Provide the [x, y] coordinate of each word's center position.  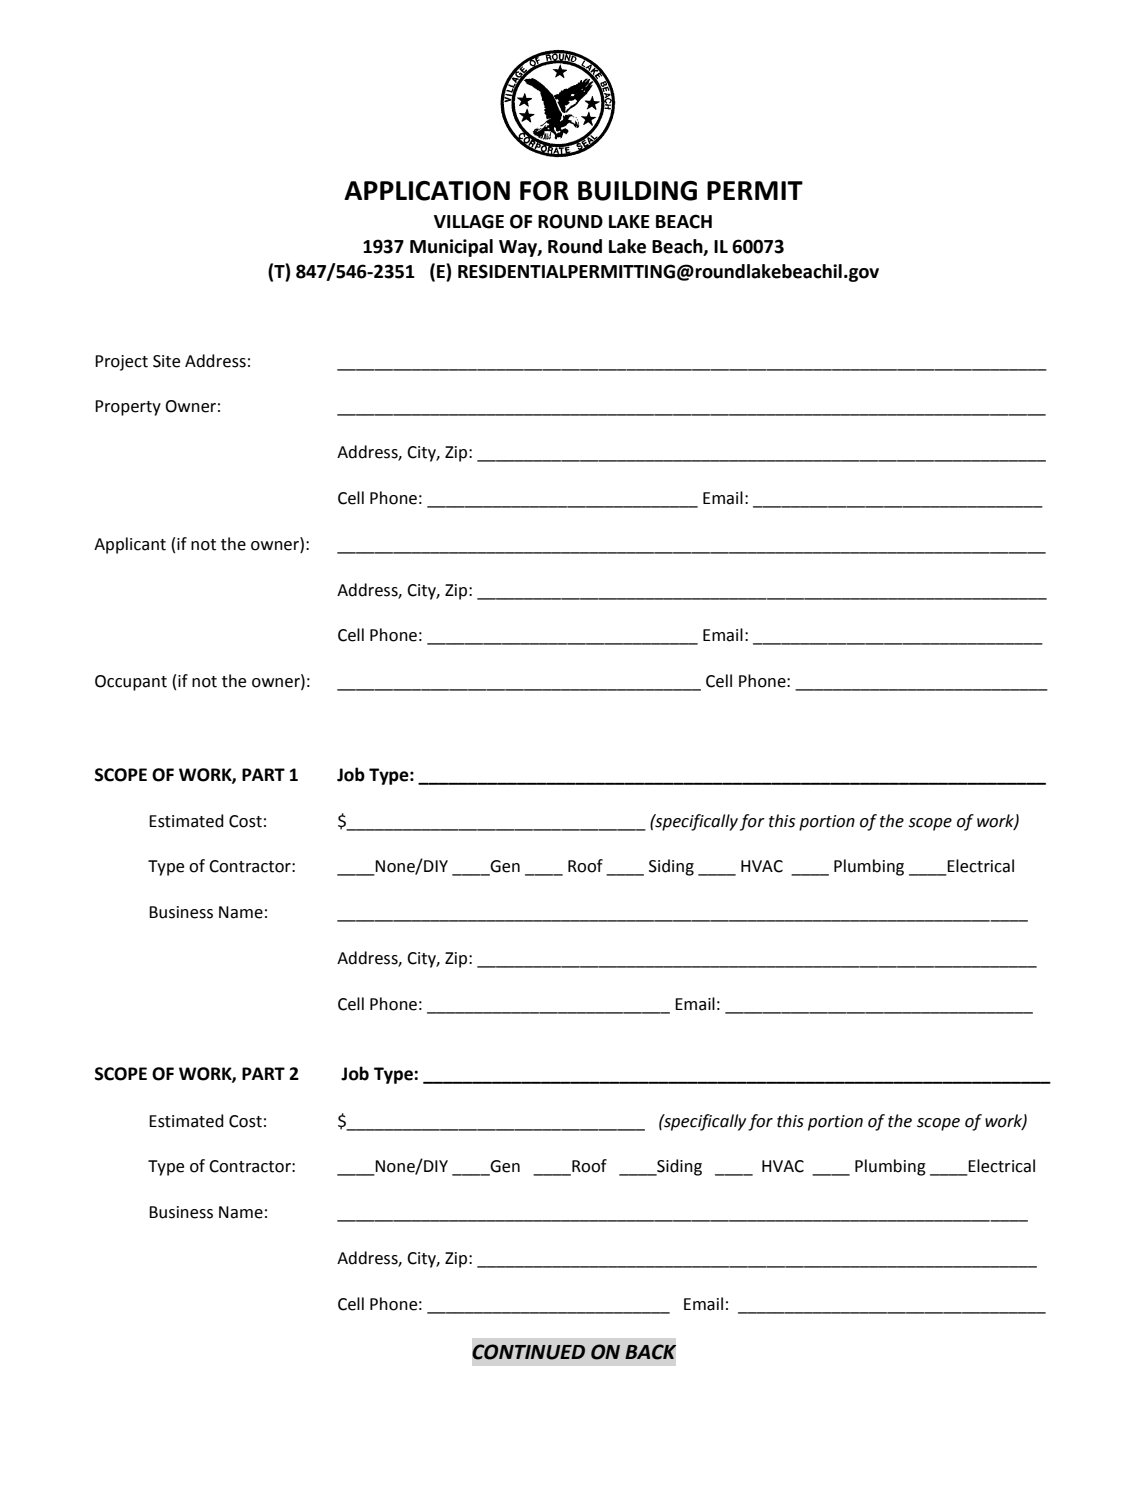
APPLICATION [427, 191]
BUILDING [637, 191]
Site [166, 361]
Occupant [131, 683]
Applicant [130, 545]
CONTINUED [528, 1352]
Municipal [451, 248]
